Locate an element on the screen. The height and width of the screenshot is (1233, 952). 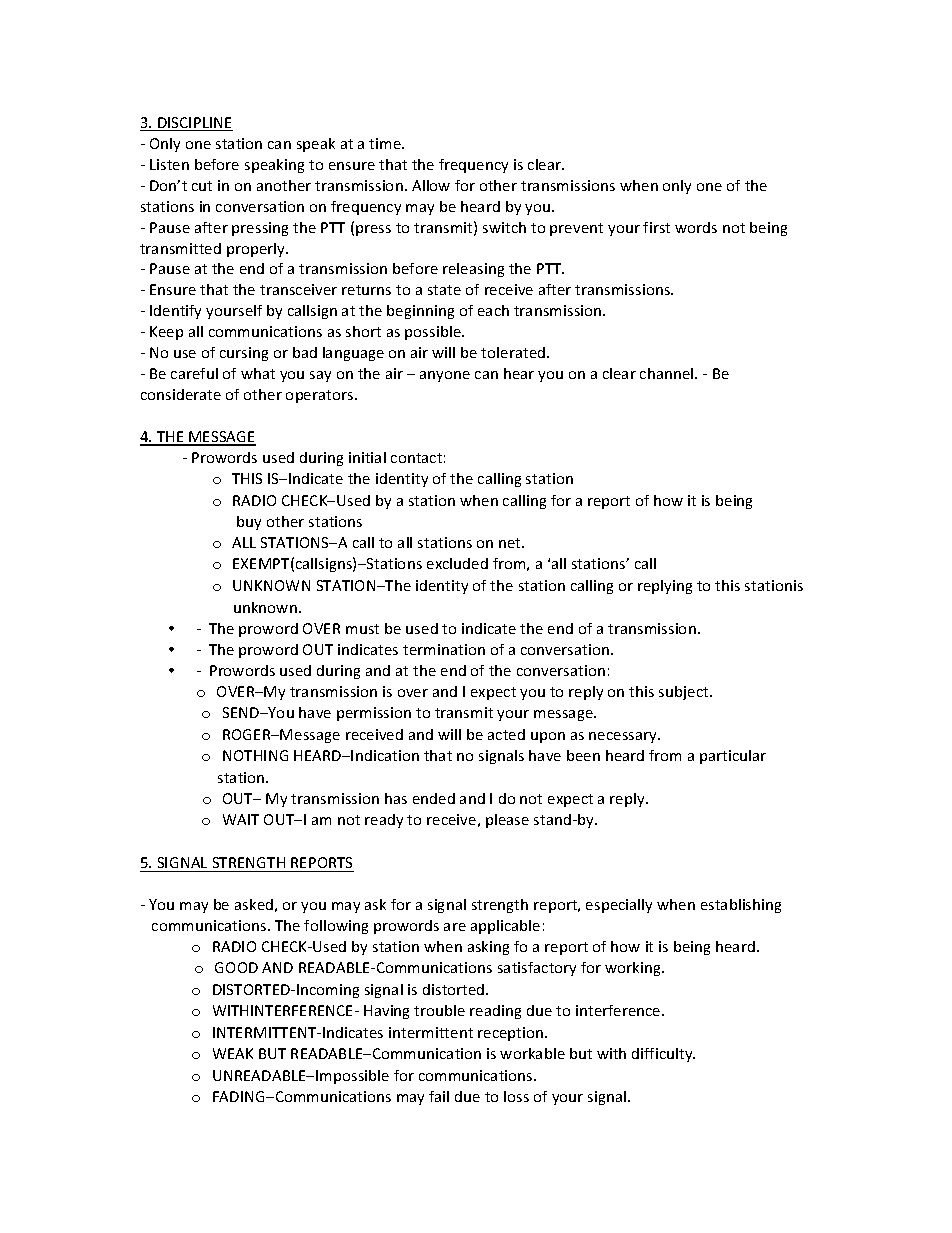
channel is located at coordinates (668, 373).
